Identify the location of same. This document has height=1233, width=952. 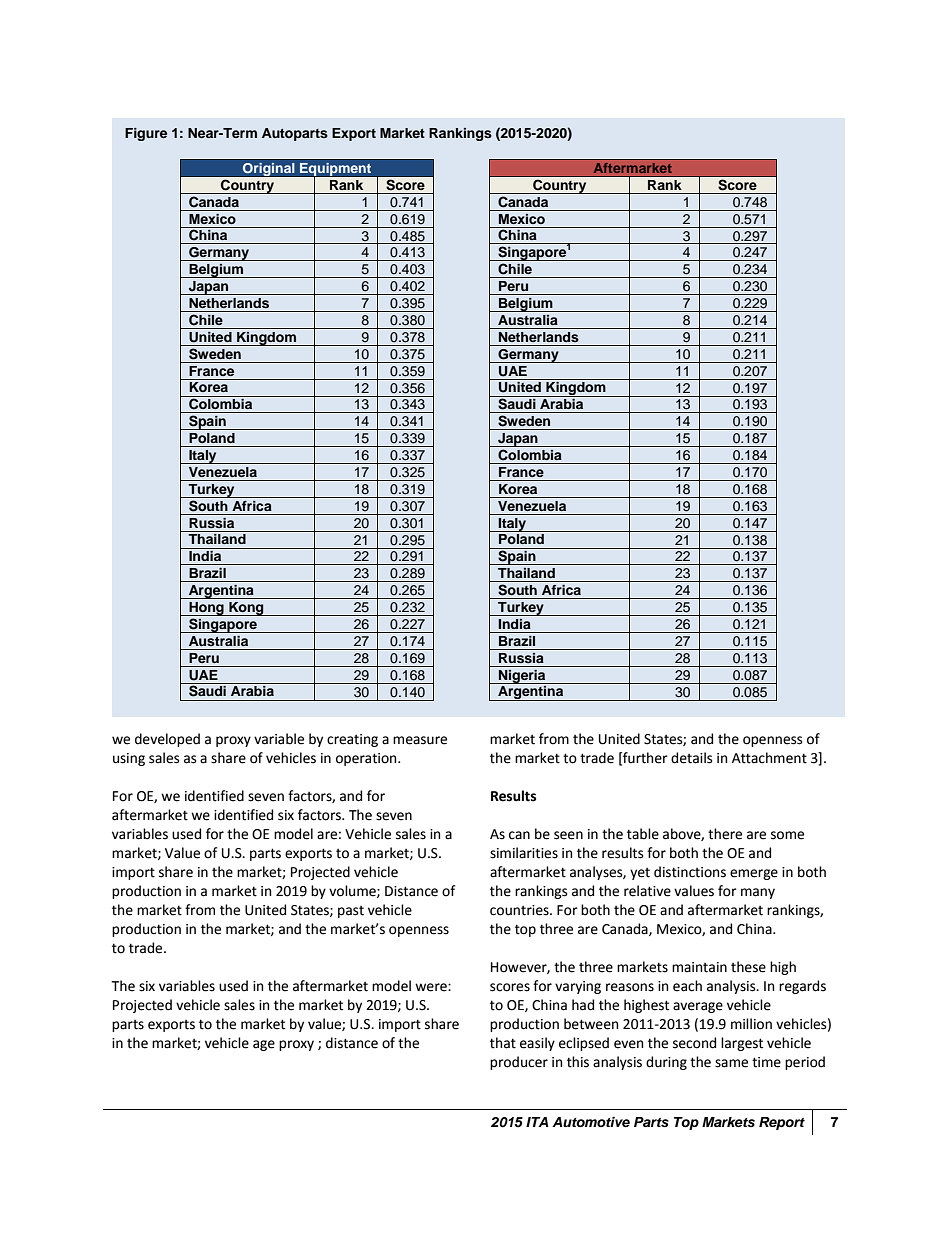
(731, 1063).
